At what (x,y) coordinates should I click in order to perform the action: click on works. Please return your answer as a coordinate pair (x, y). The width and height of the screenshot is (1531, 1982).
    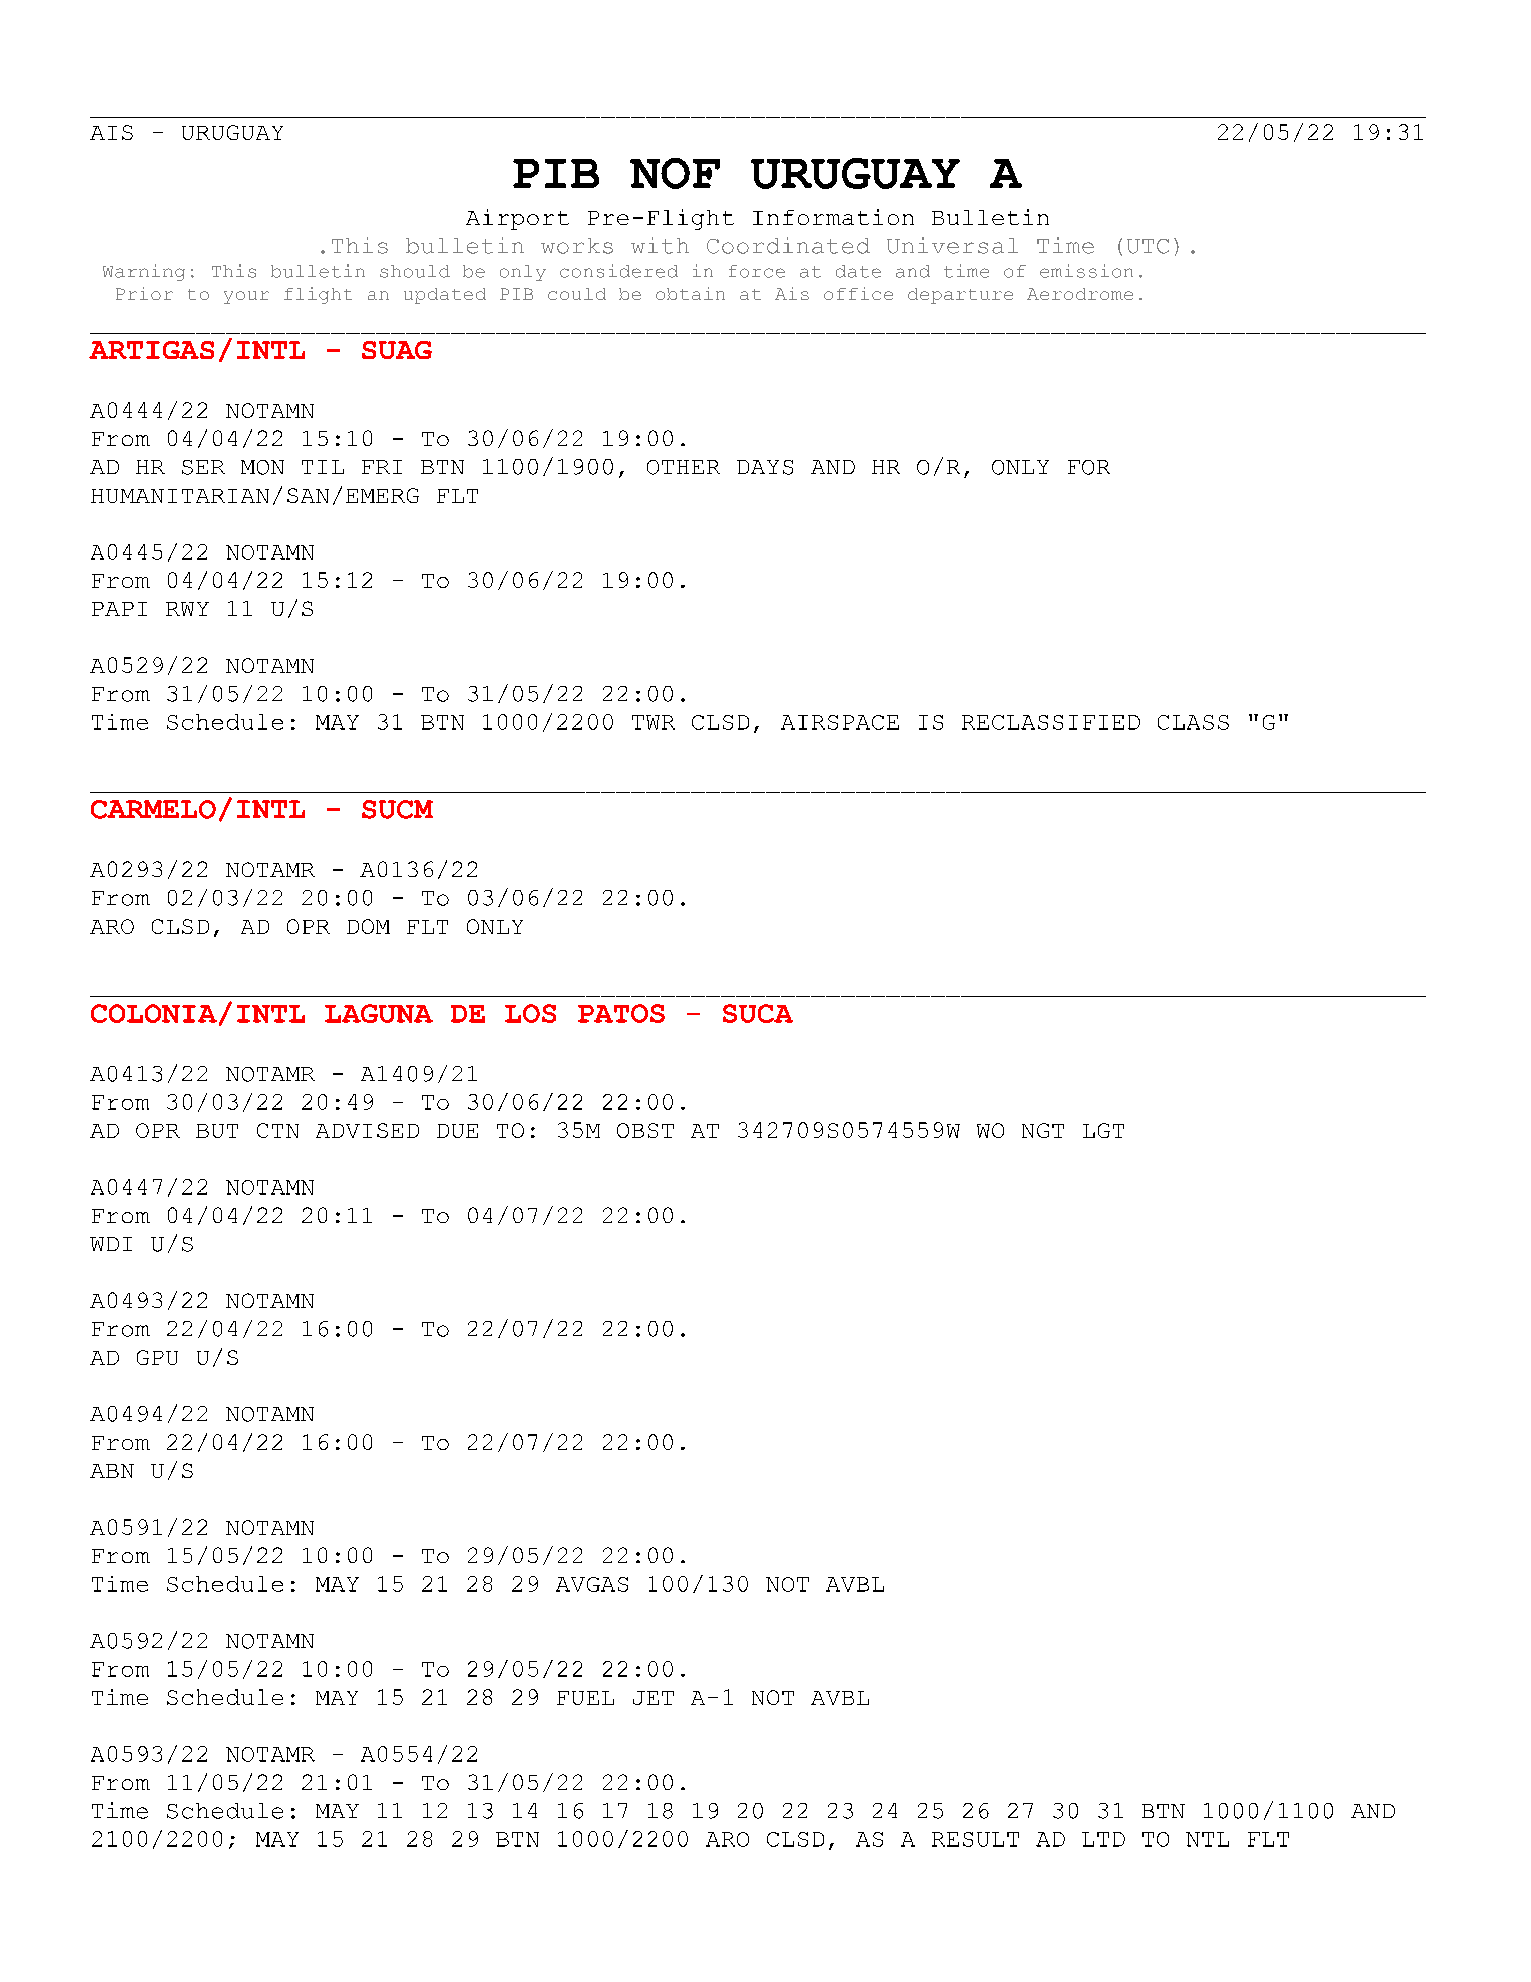
    Looking at the image, I should click on (577, 246).
